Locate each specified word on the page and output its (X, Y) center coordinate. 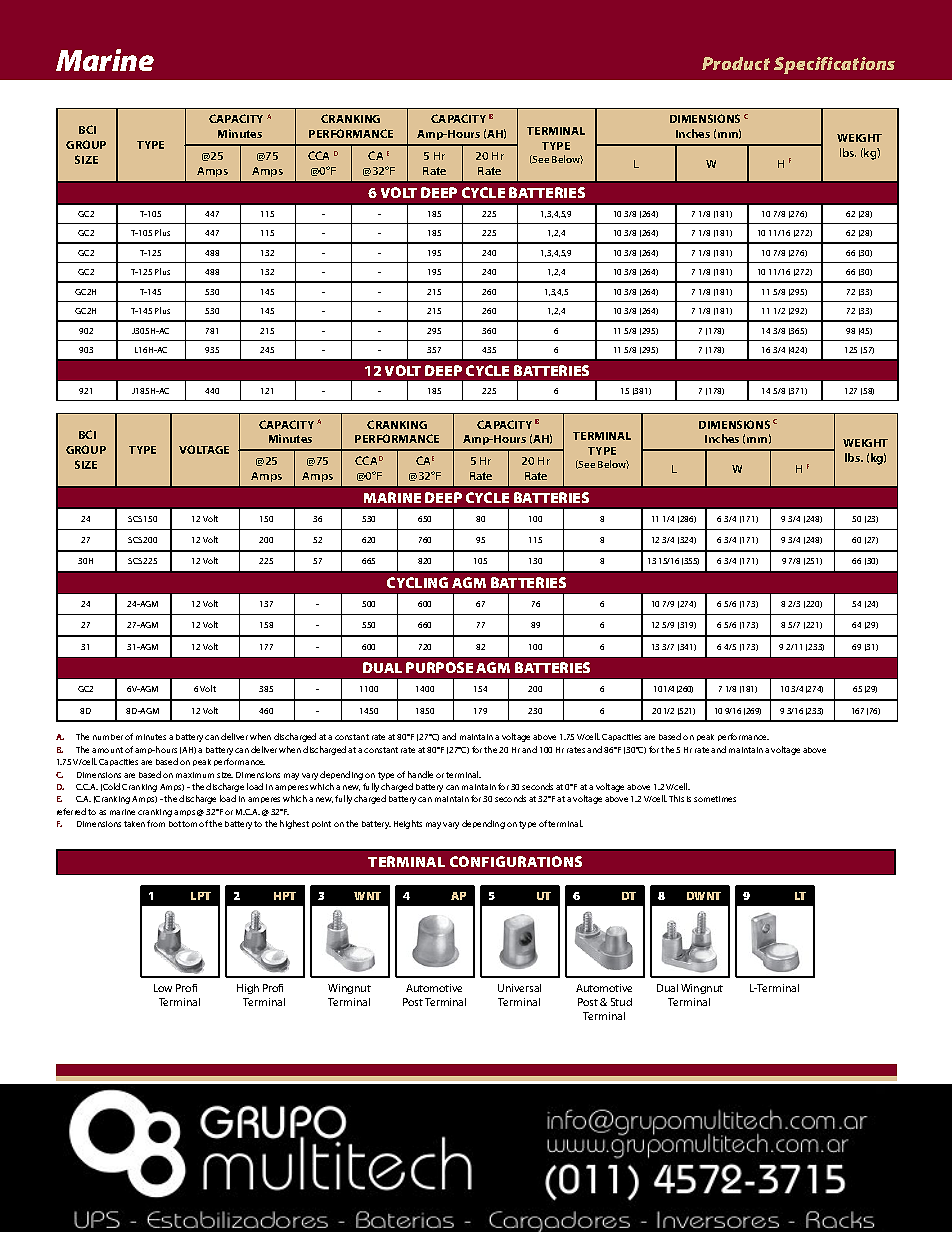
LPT (201, 896)
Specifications (834, 65)
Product (736, 63)
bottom (183, 824)
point (321, 824)
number (108, 737)
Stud (621, 1002)
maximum (195, 775)
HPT (285, 896)
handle (420, 774)
